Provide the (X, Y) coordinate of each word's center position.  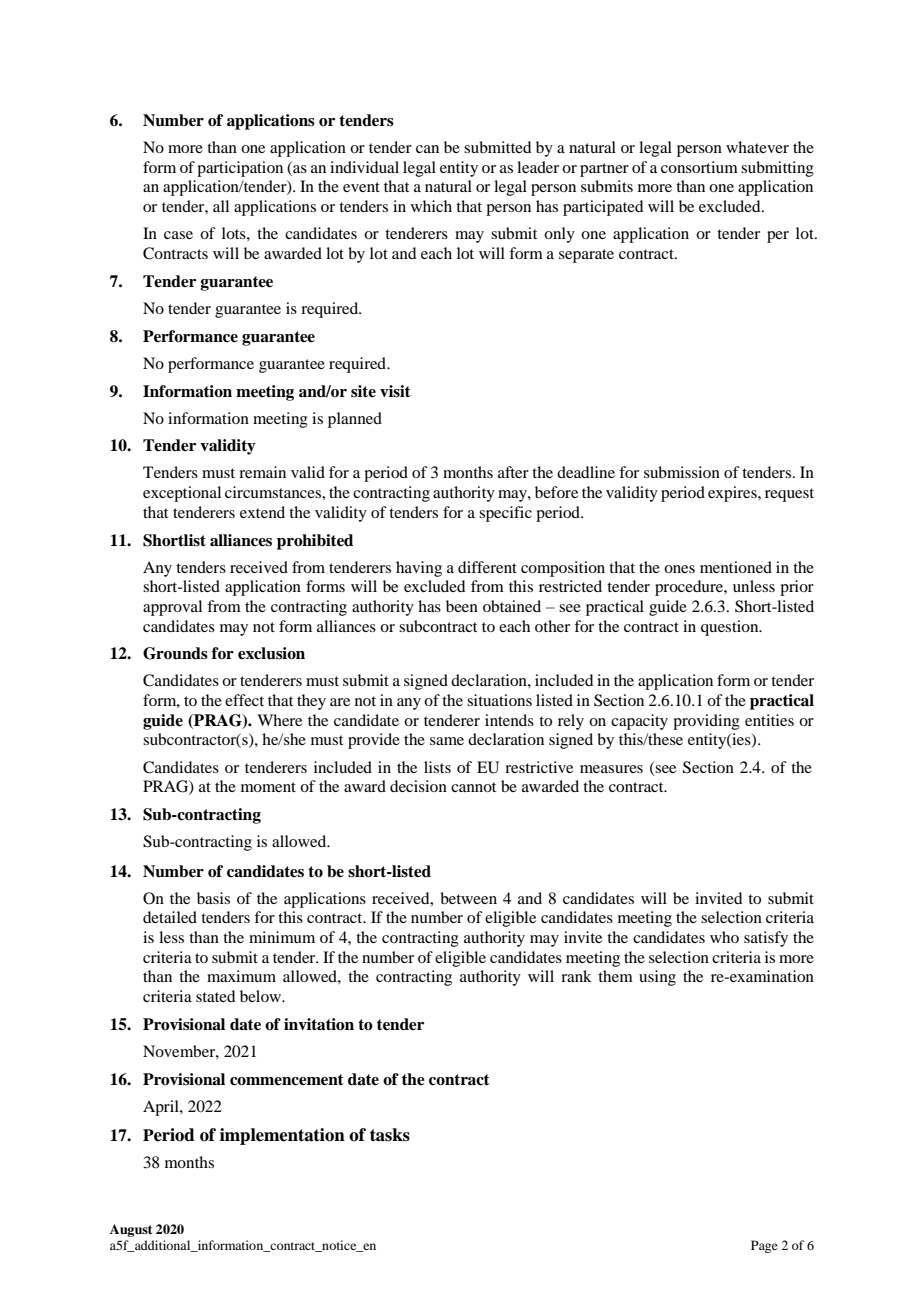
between (468, 898)
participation (240, 169)
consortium (699, 167)
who (724, 937)
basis (213, 898)
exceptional (182, 494)
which (431, 206)
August (131, 1230)
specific (505, 514)
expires (733, 494)
